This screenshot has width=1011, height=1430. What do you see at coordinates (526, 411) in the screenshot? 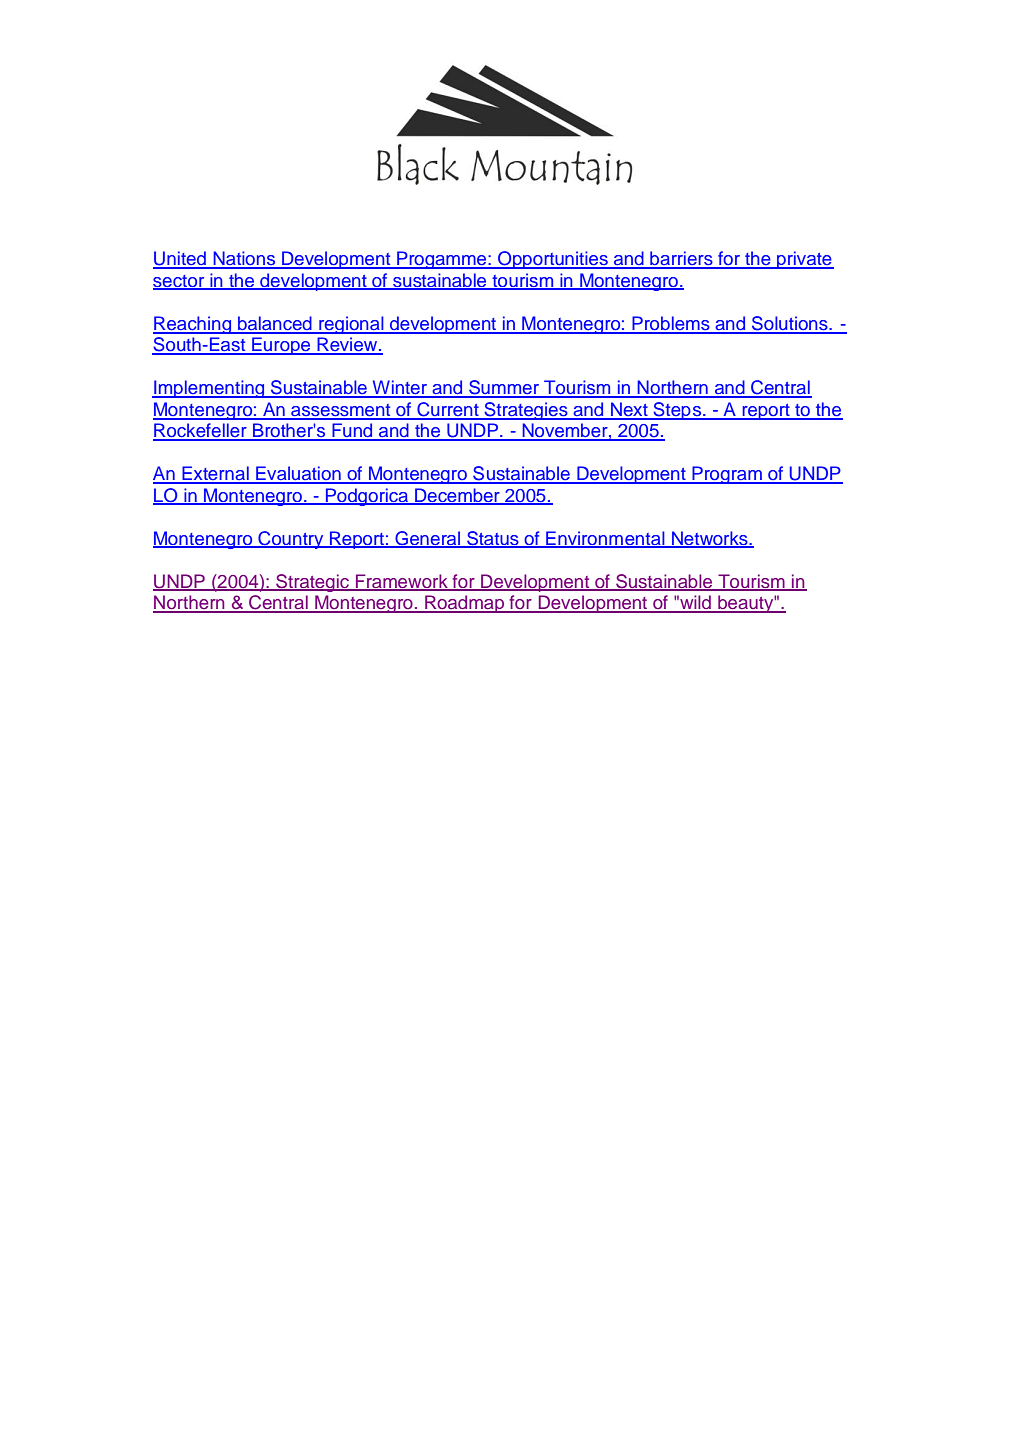
I see `Strategies` at bounding box center [526, 411].
